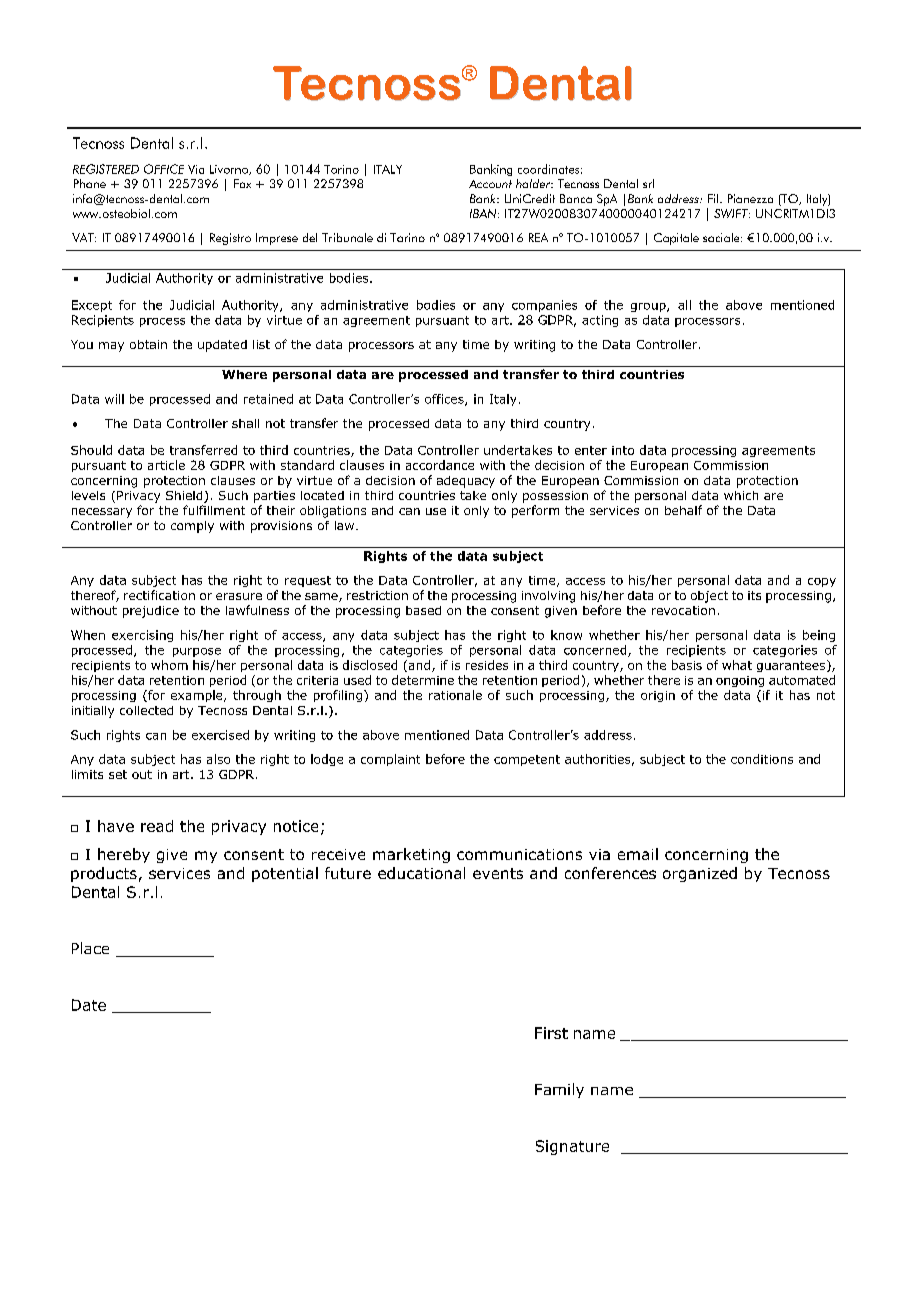 This document has width=924, height=1308. Describe the element at coordinates (732, 213) in the document. I see `SWIFT` at that location.
